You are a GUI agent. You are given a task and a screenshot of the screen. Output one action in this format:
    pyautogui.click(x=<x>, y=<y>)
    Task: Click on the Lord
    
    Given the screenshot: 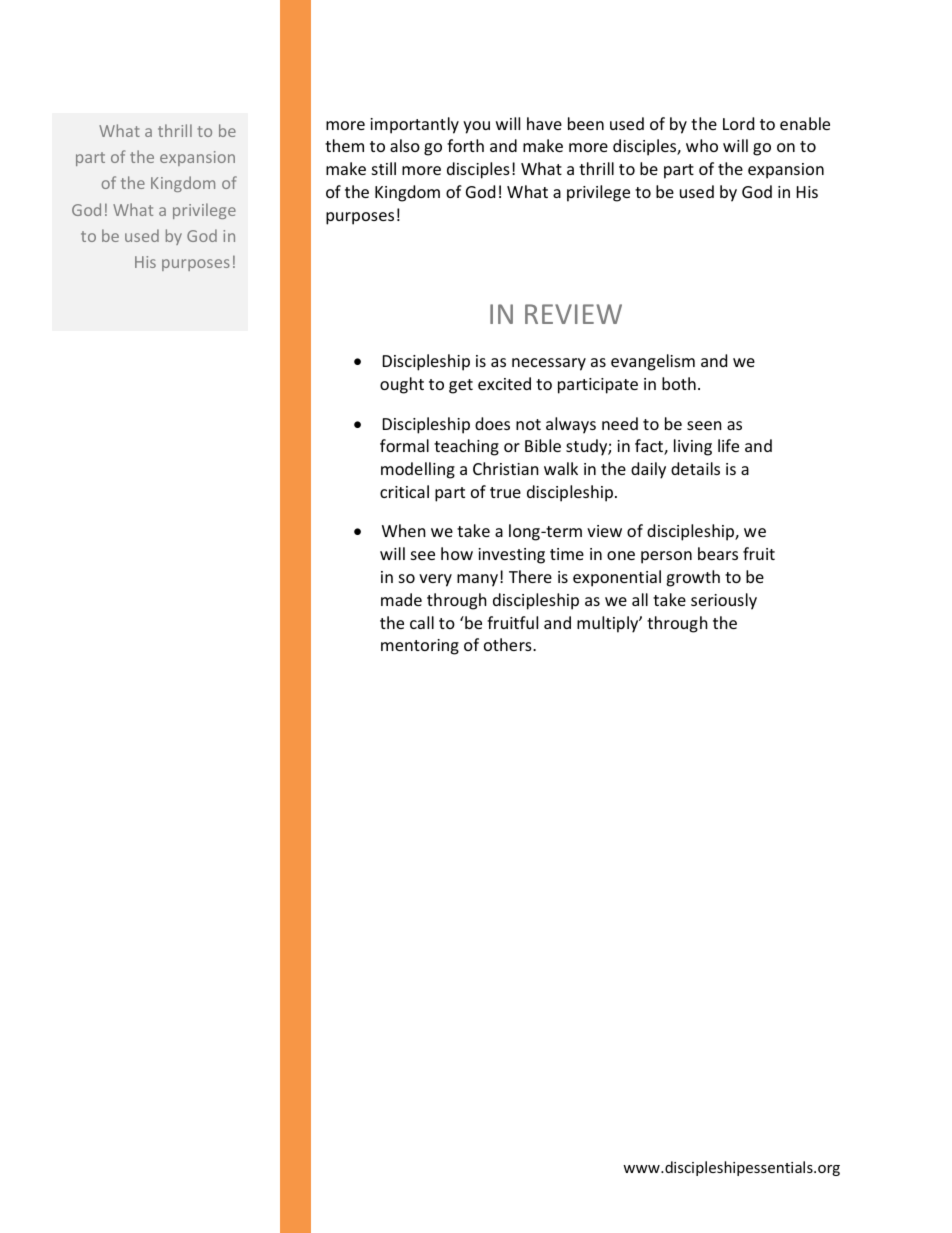 What is the action you would take?
    pyautogui.click(x=738, y=123)
